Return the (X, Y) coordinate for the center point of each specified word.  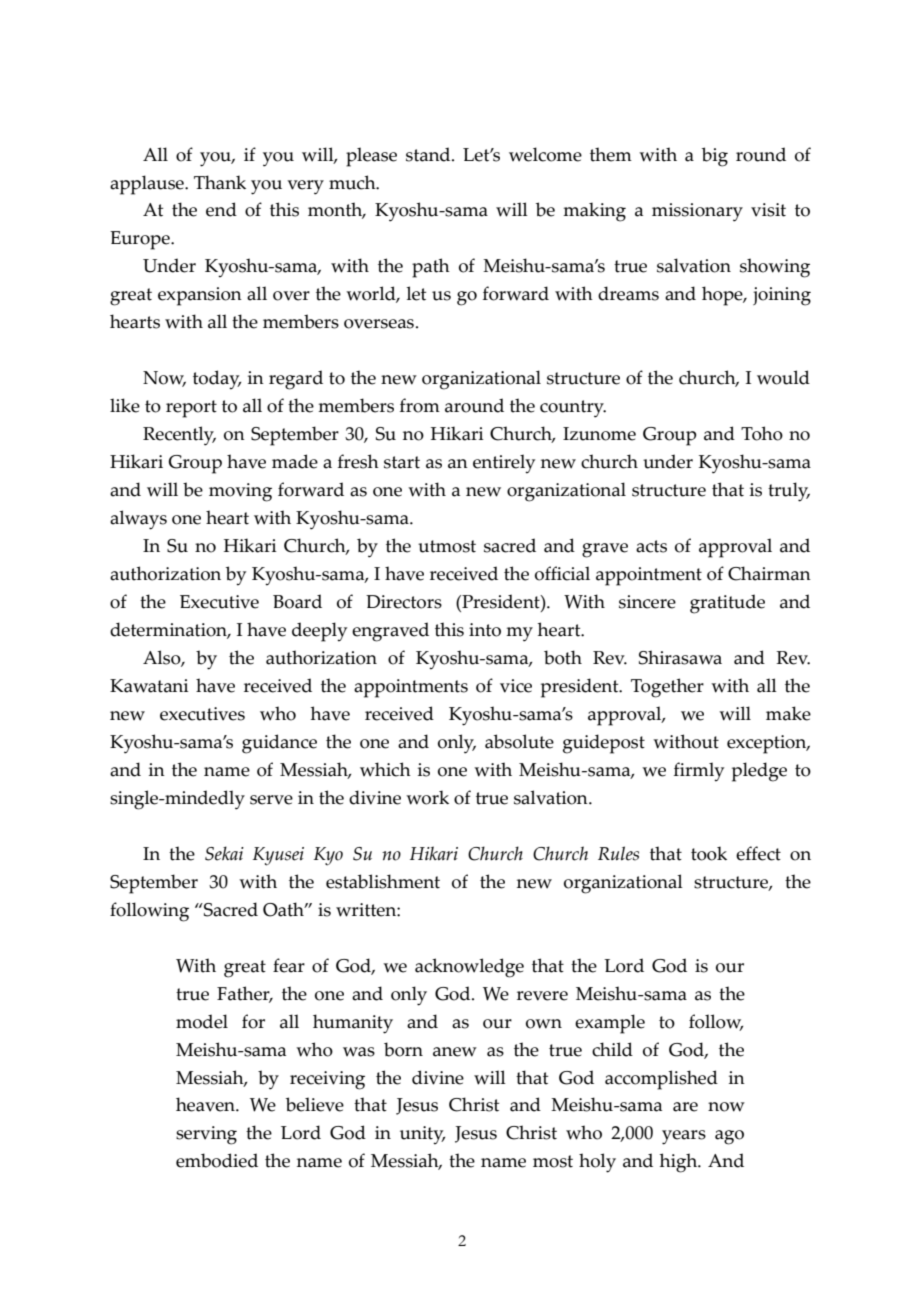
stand (429, 154)
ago (729, 1137)
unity (422, 1135)
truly (789, 492)
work (427, 797)
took (709, 853)
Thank (220, 182)
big (715, 157)
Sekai (224, 853)
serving (206, 1135)
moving (240, 492)
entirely (504, 464)
